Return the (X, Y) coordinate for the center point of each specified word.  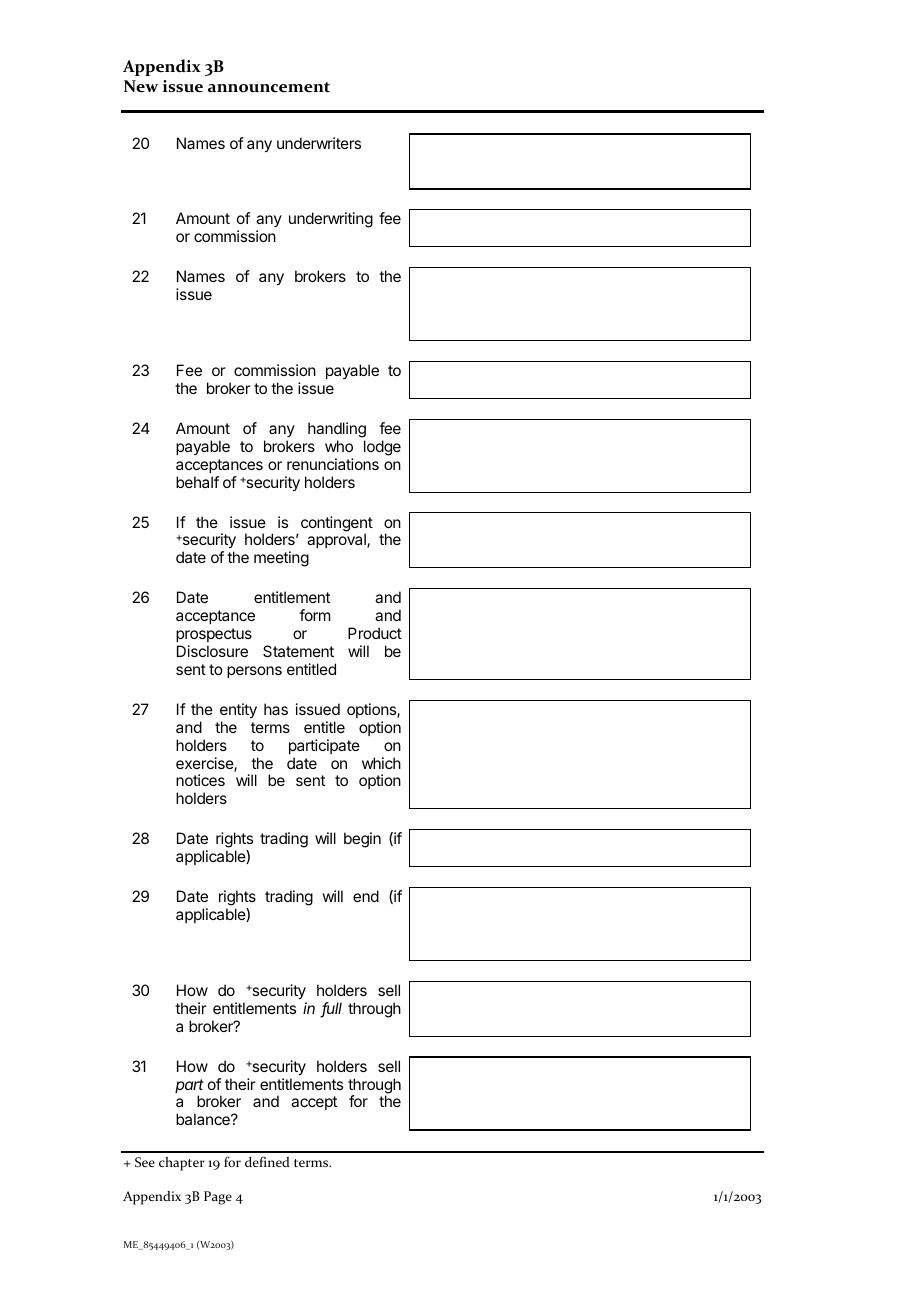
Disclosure (212, 651)
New (141, 86)
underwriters (319, 143)
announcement (269, 87)
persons (254, 672)
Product (375, 633)
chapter (182, 1164)
